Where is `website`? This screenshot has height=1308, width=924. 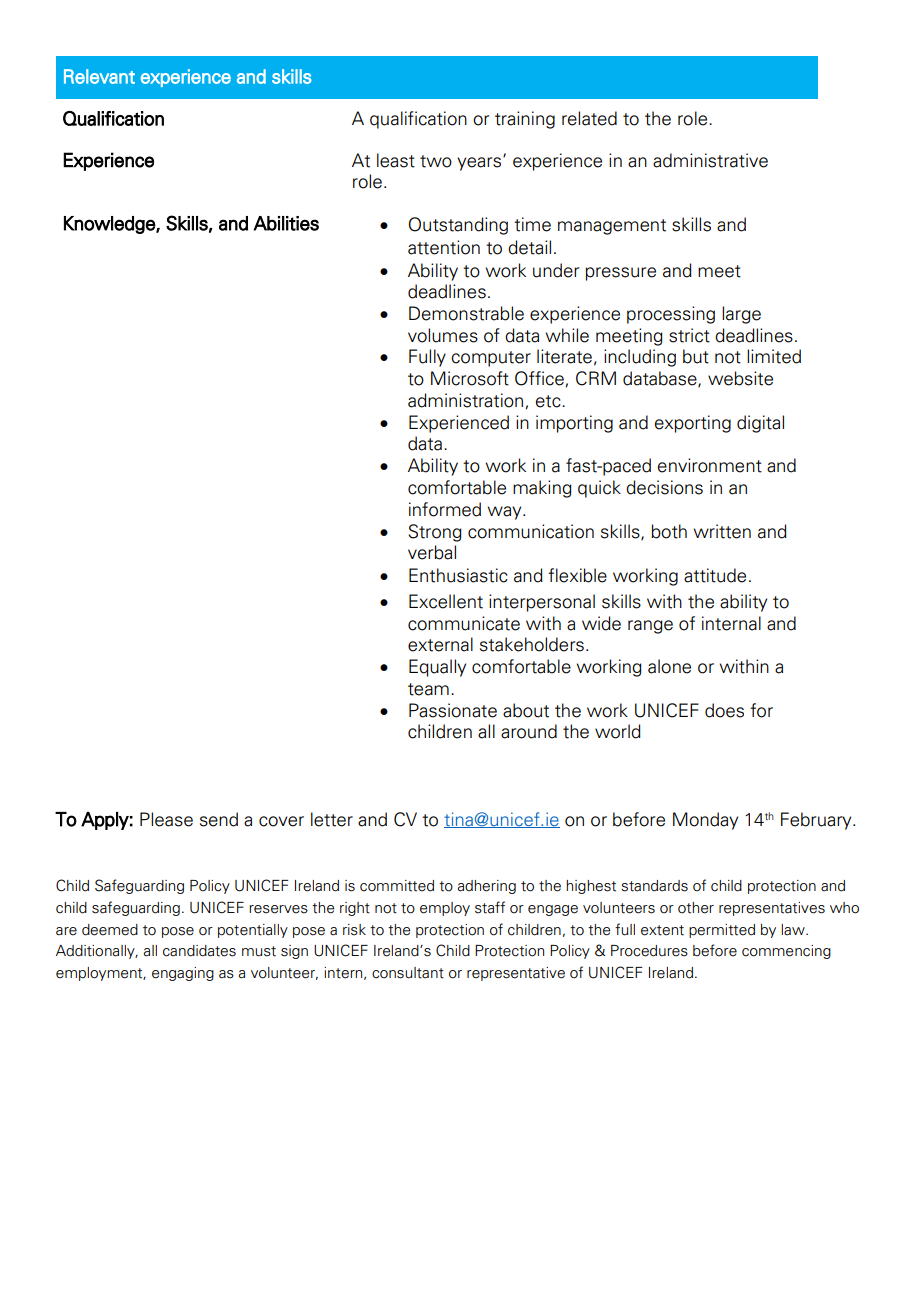
website is located at coordinates (740, 378).
